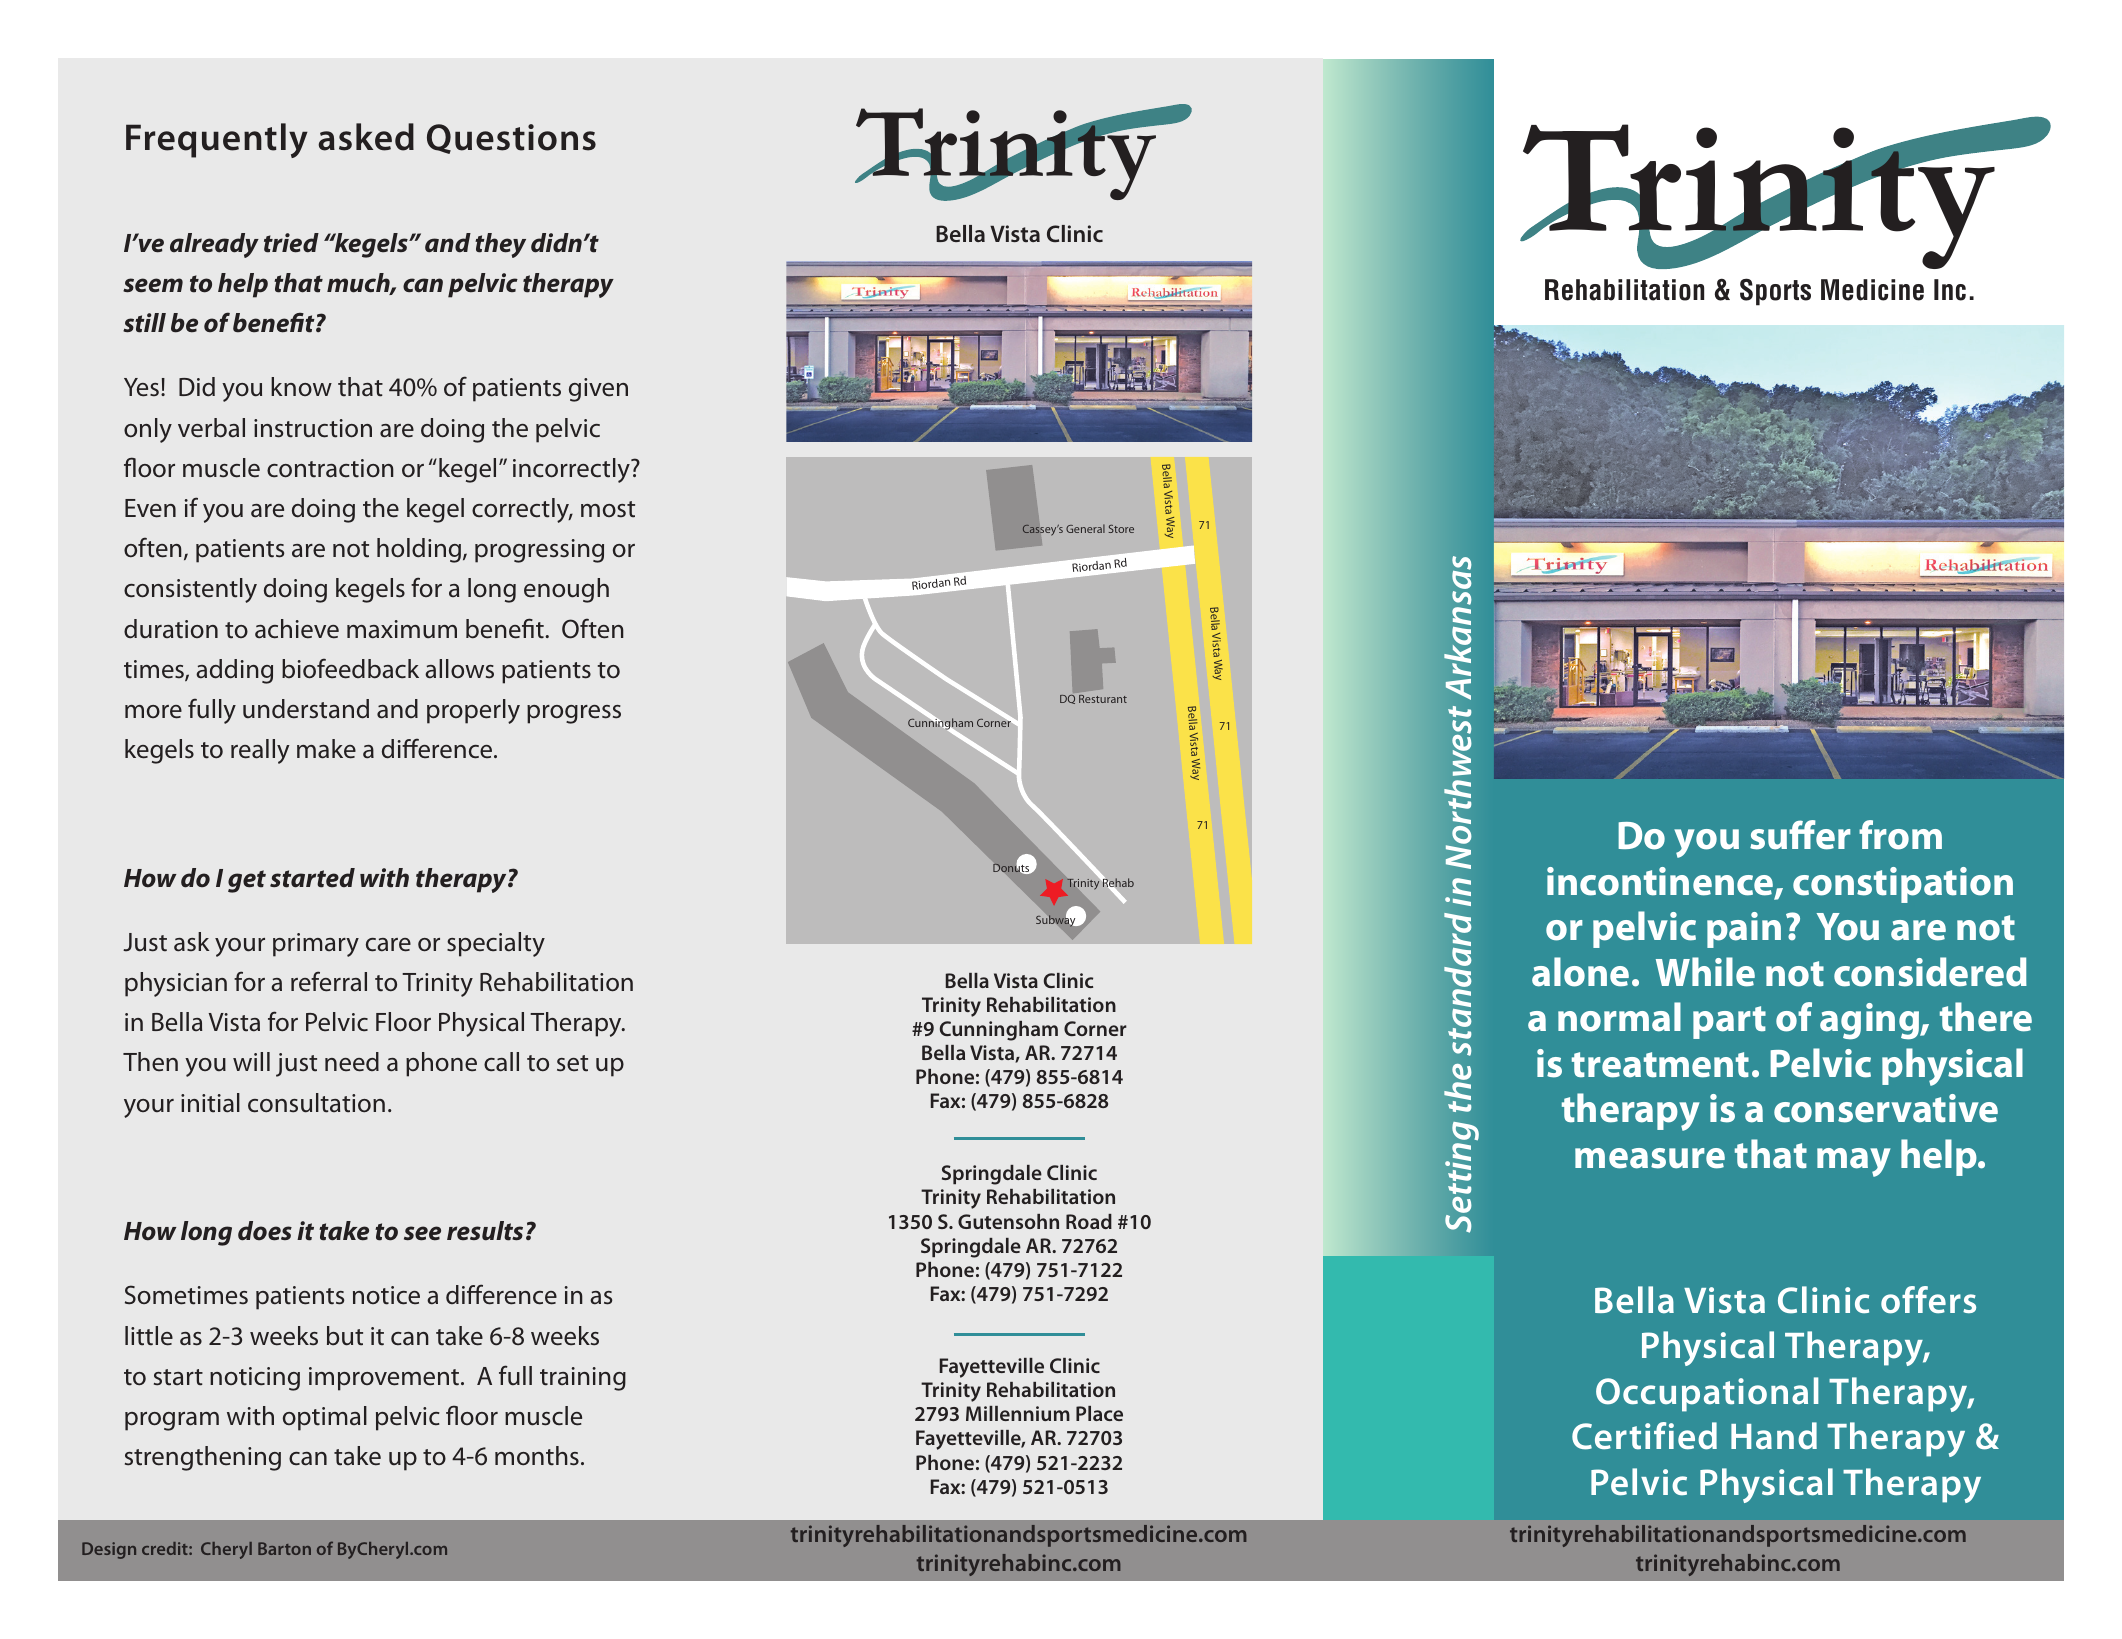 This image has width=2122, height=1639. Describe the element at coordinates (1085, 528) in the image. I see `General` at that location.
